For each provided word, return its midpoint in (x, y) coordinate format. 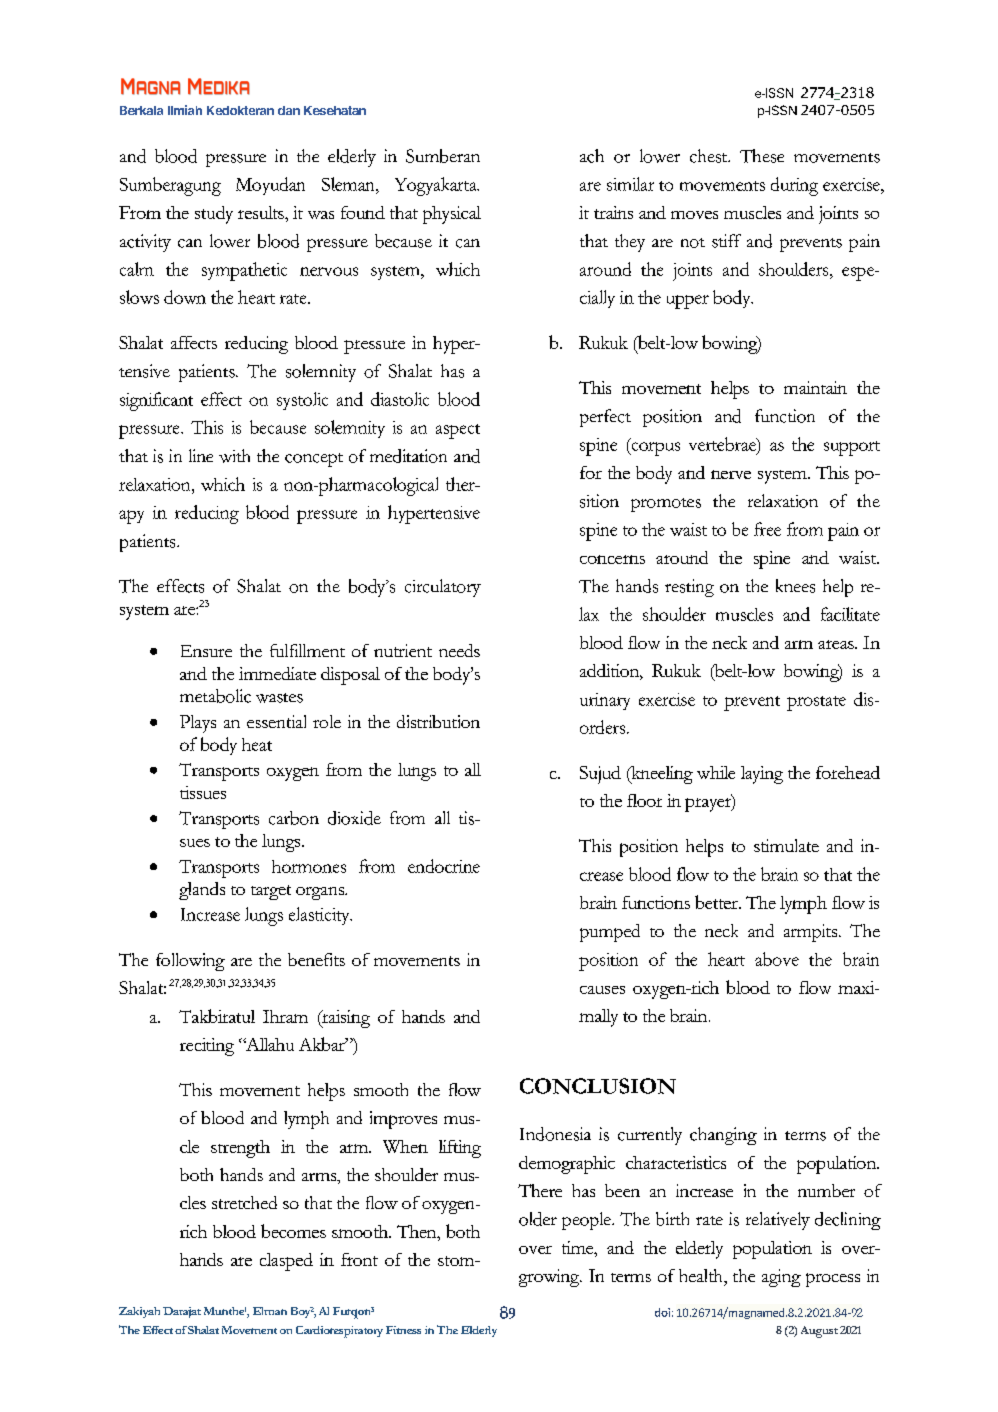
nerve (731, 474)
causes (602, 990)
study (214, 215)
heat (257, 744)
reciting (207, 1047)
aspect (458, 431)
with (234, 456)
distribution (438, 721)
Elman (270, 1311)
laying (762, 775)
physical (452, 215)
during (794, 186)
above (777, 959)
